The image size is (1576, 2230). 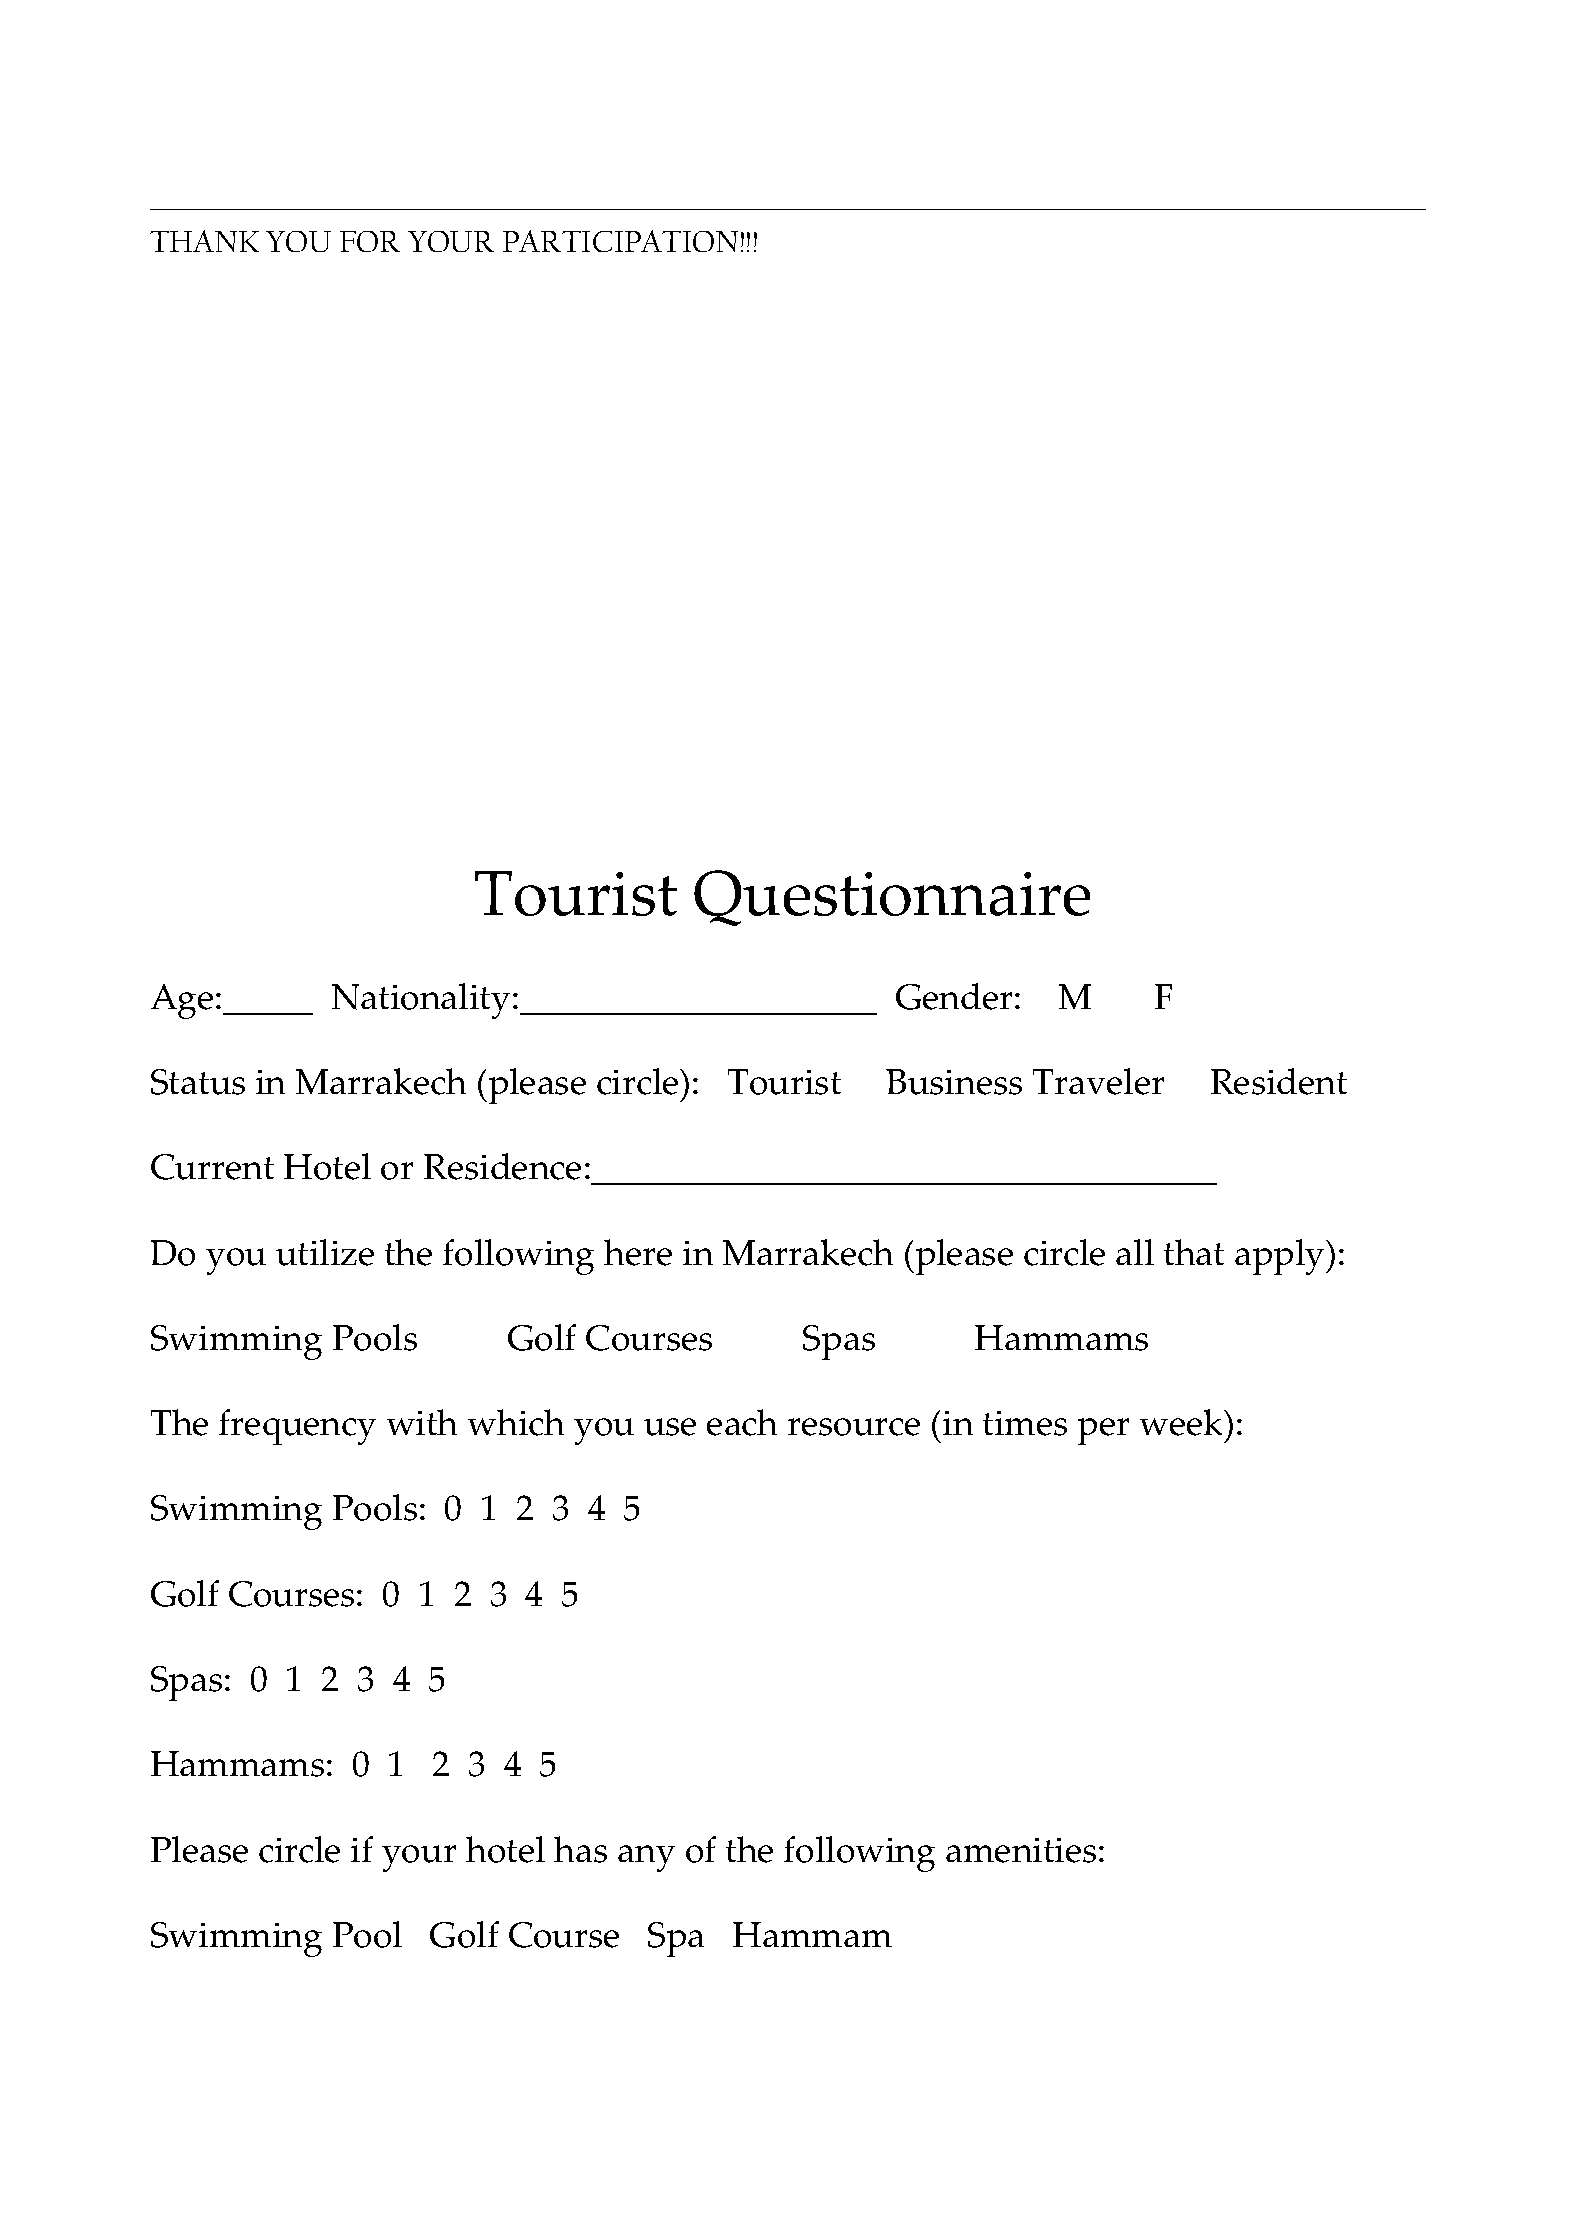 I want to click on FOR, so click(x=370, y=241).
